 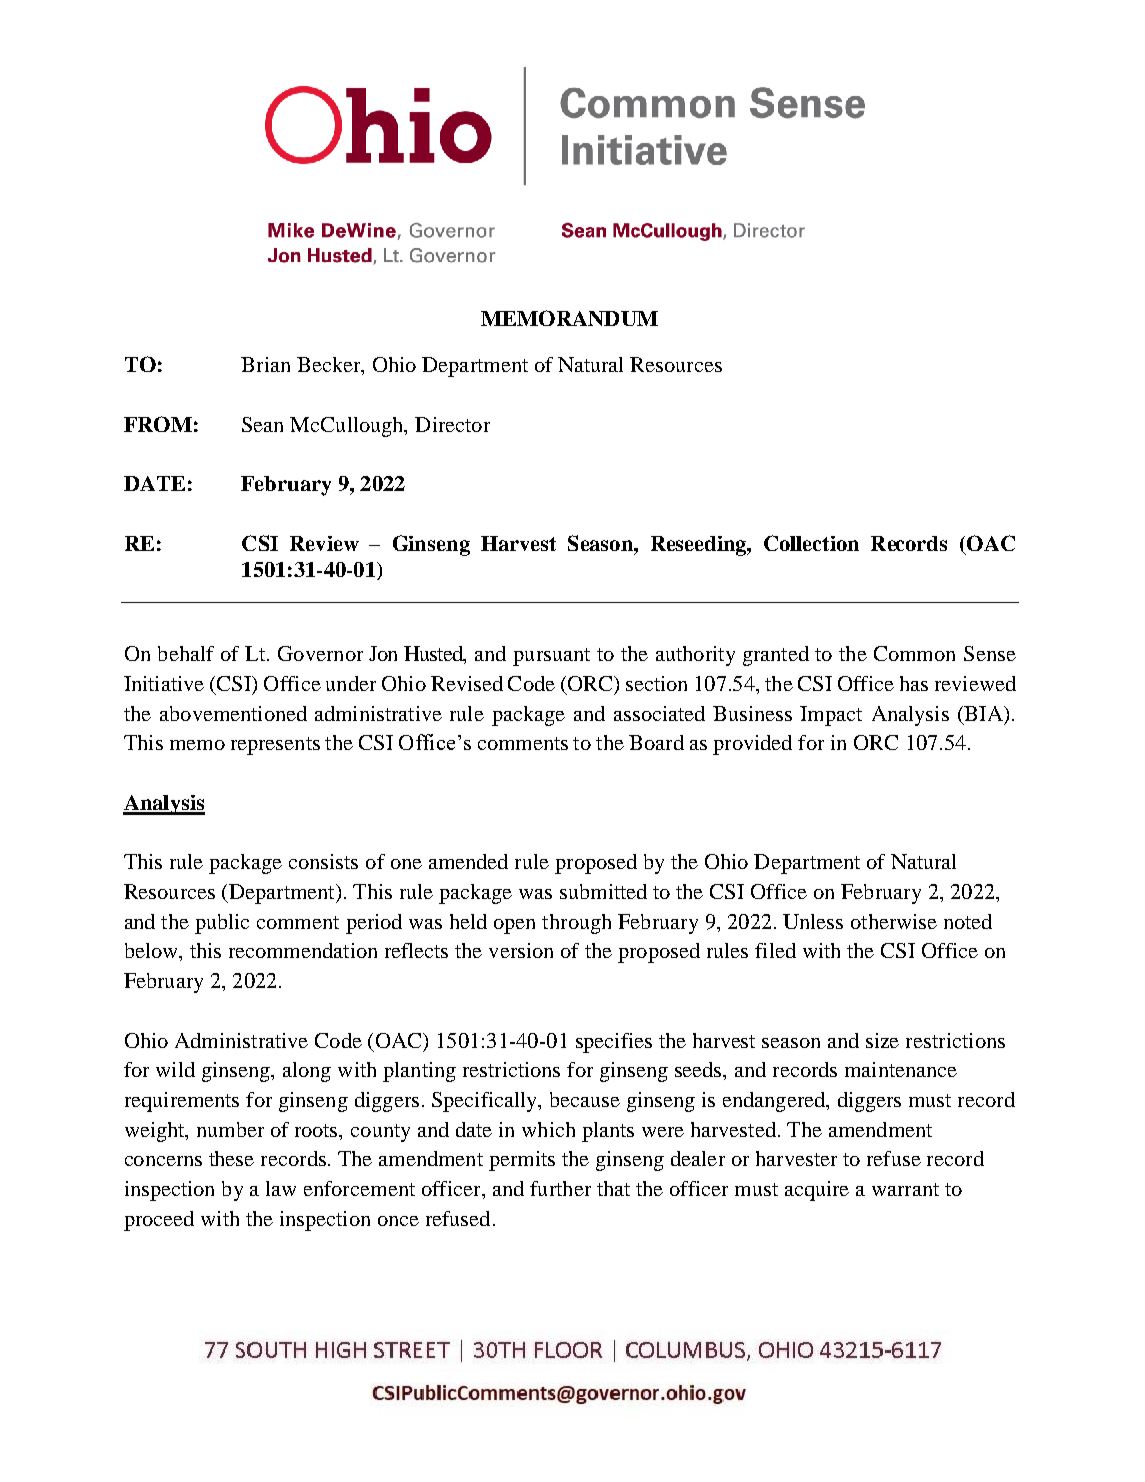 I want to click on Common, so click(x=914, y=653).
